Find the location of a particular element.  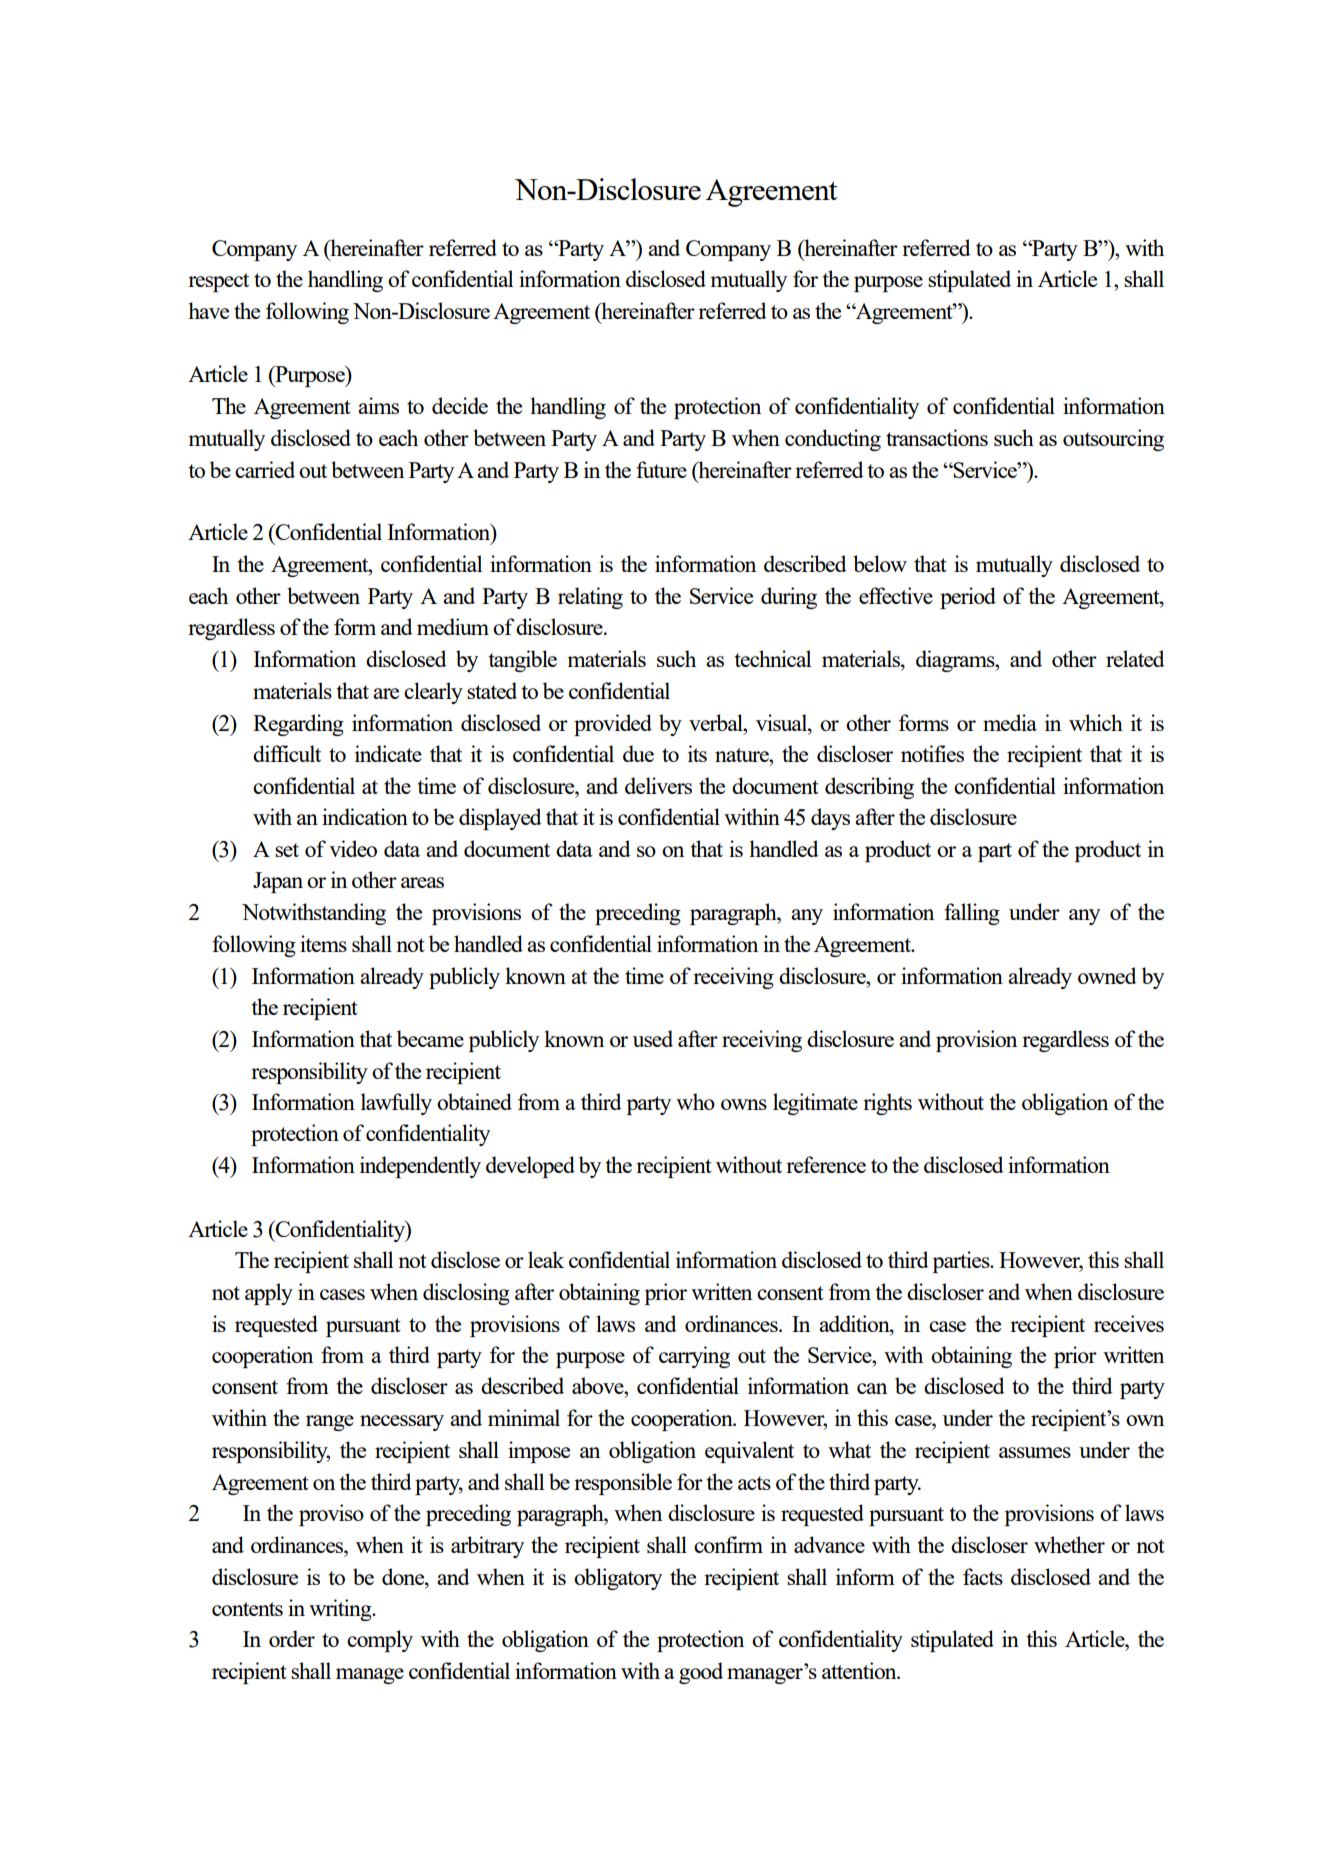

transactions is located at coordinates (937, 437).
